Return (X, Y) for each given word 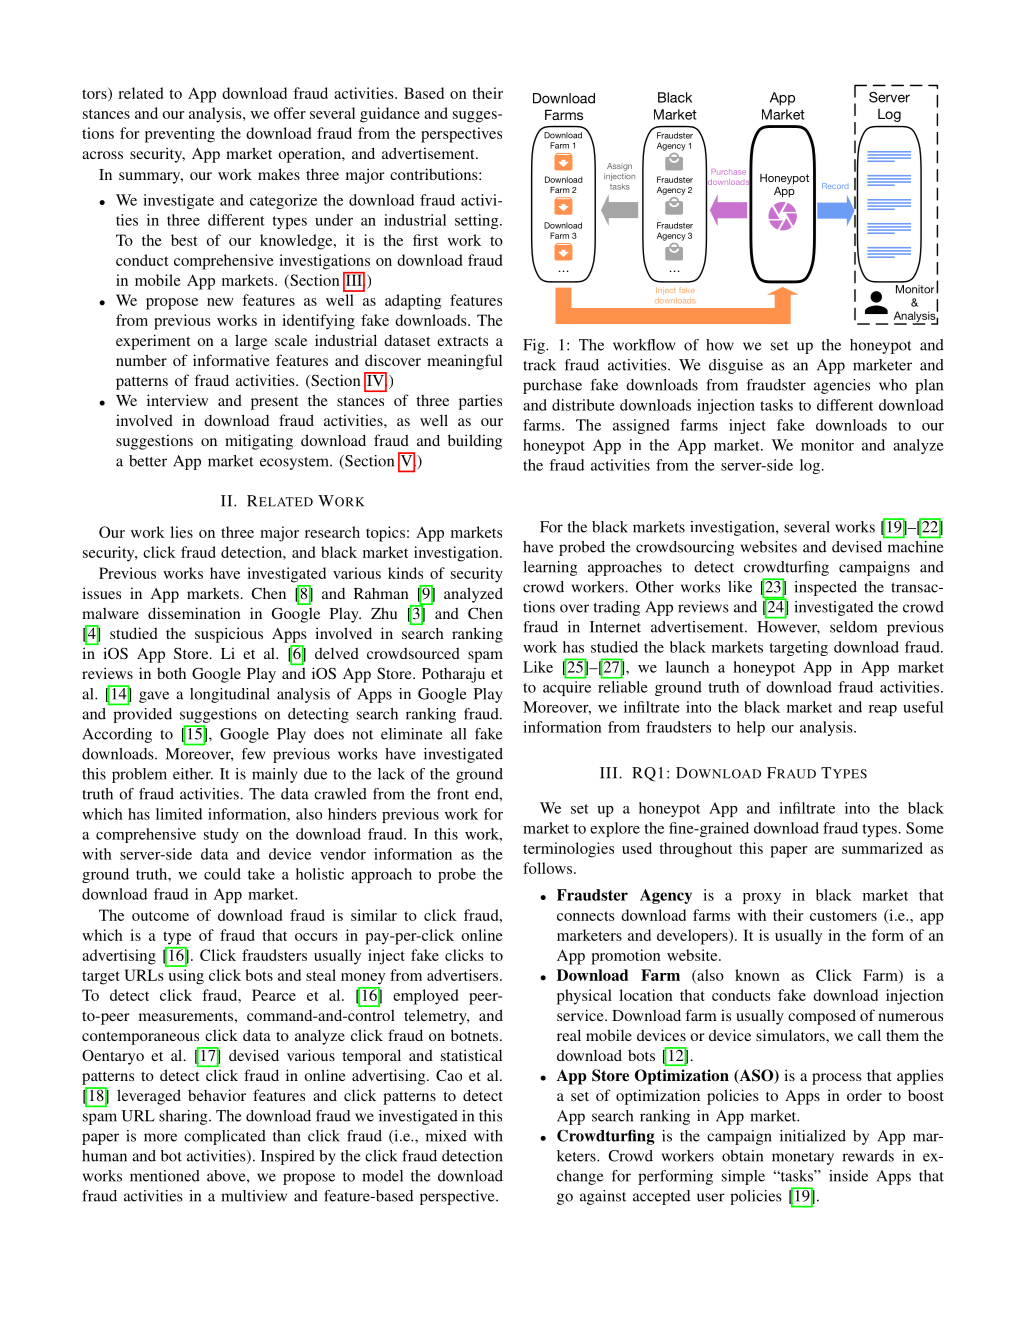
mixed (446, 1136)
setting (478, 221)
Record (835, 186)
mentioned (165, 1176)
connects (586, 916)
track (539, 365)
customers (843, 916)
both (171, 673)
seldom (853, 627)
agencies (842, 386)
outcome (160, 916)
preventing (180, 135)
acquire (567, 688)
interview (177, 400)
